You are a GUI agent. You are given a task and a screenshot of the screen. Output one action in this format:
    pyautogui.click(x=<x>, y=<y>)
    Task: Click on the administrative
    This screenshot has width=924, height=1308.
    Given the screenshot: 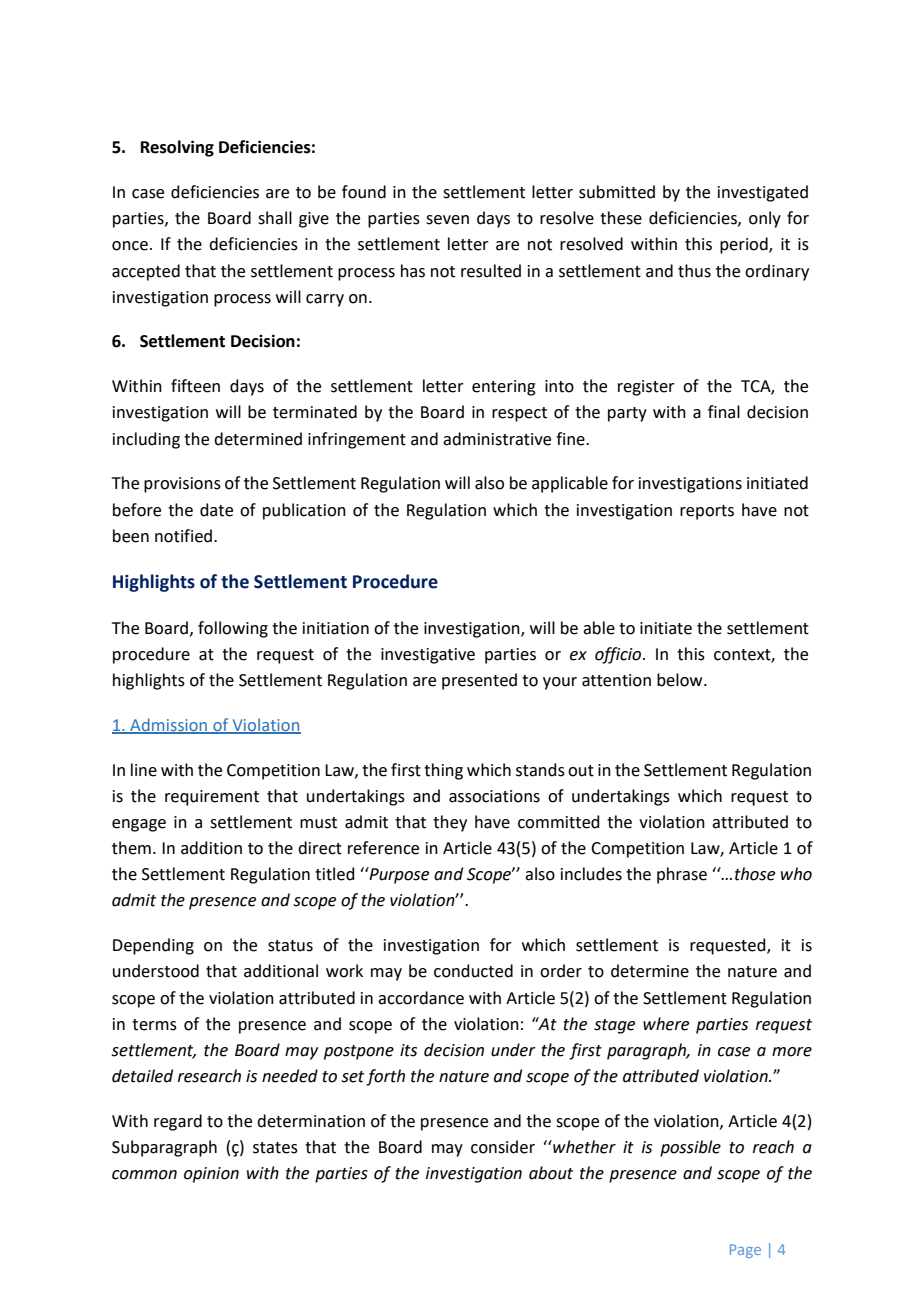 What is the action you would take?
    pyautogui.click(x=497, y=439)
